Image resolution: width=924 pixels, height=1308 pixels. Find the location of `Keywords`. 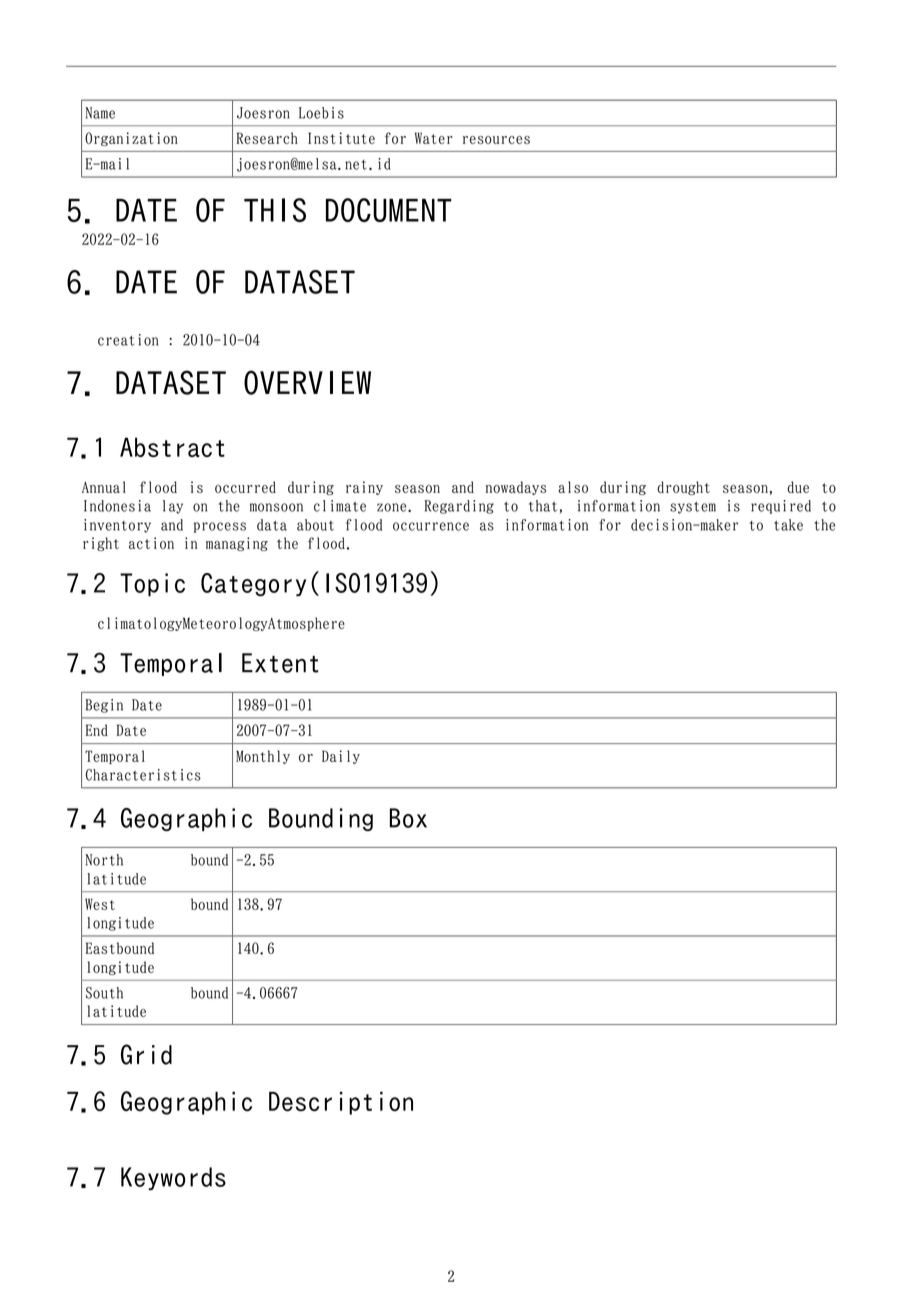

Keywords is located at coordinates (173, 1178).
